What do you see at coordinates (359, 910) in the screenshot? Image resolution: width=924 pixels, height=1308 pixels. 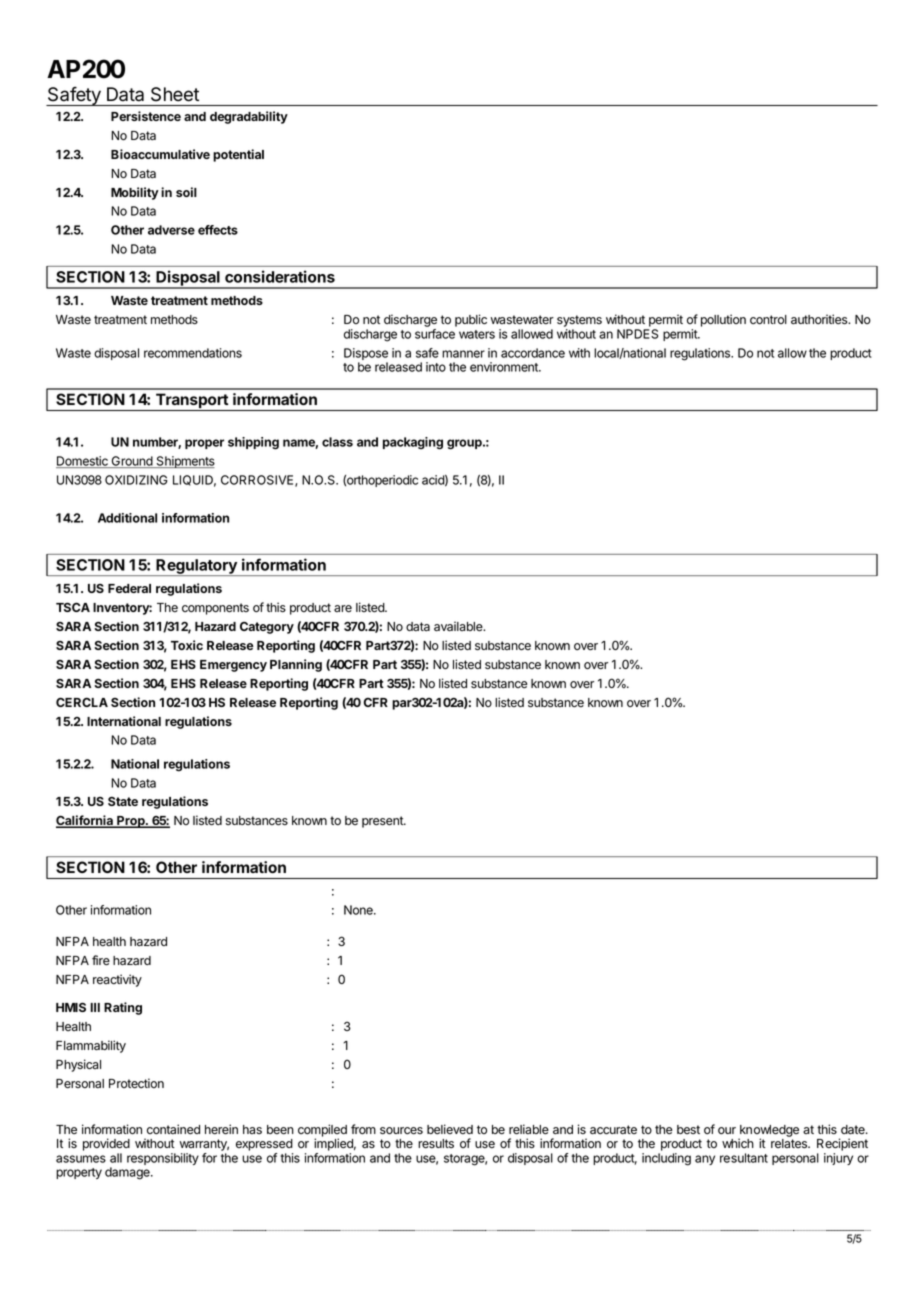 I see `None` at bounding box center [359, 910].
